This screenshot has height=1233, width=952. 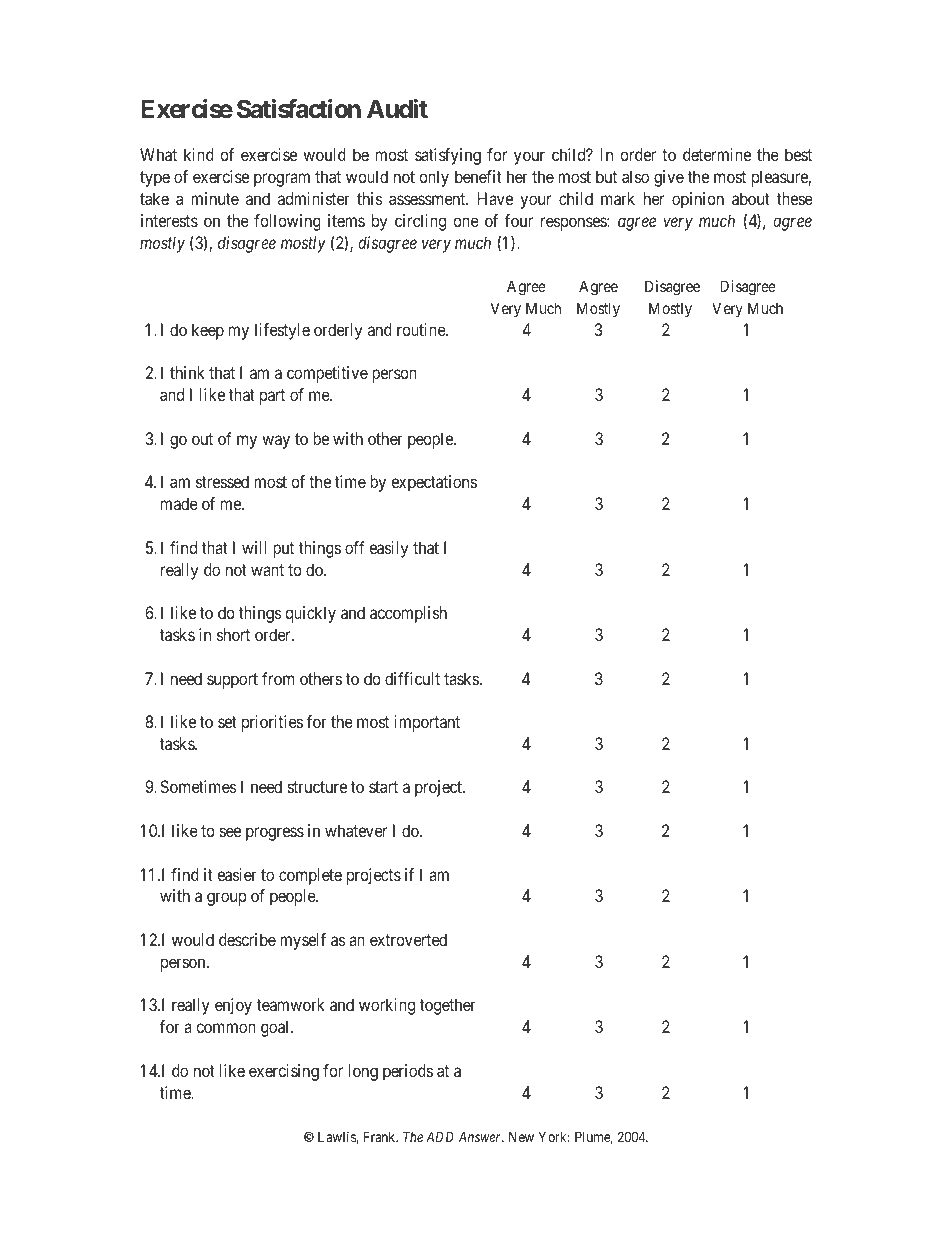 I want to click on exercising, so click(x=284, y=1072).
